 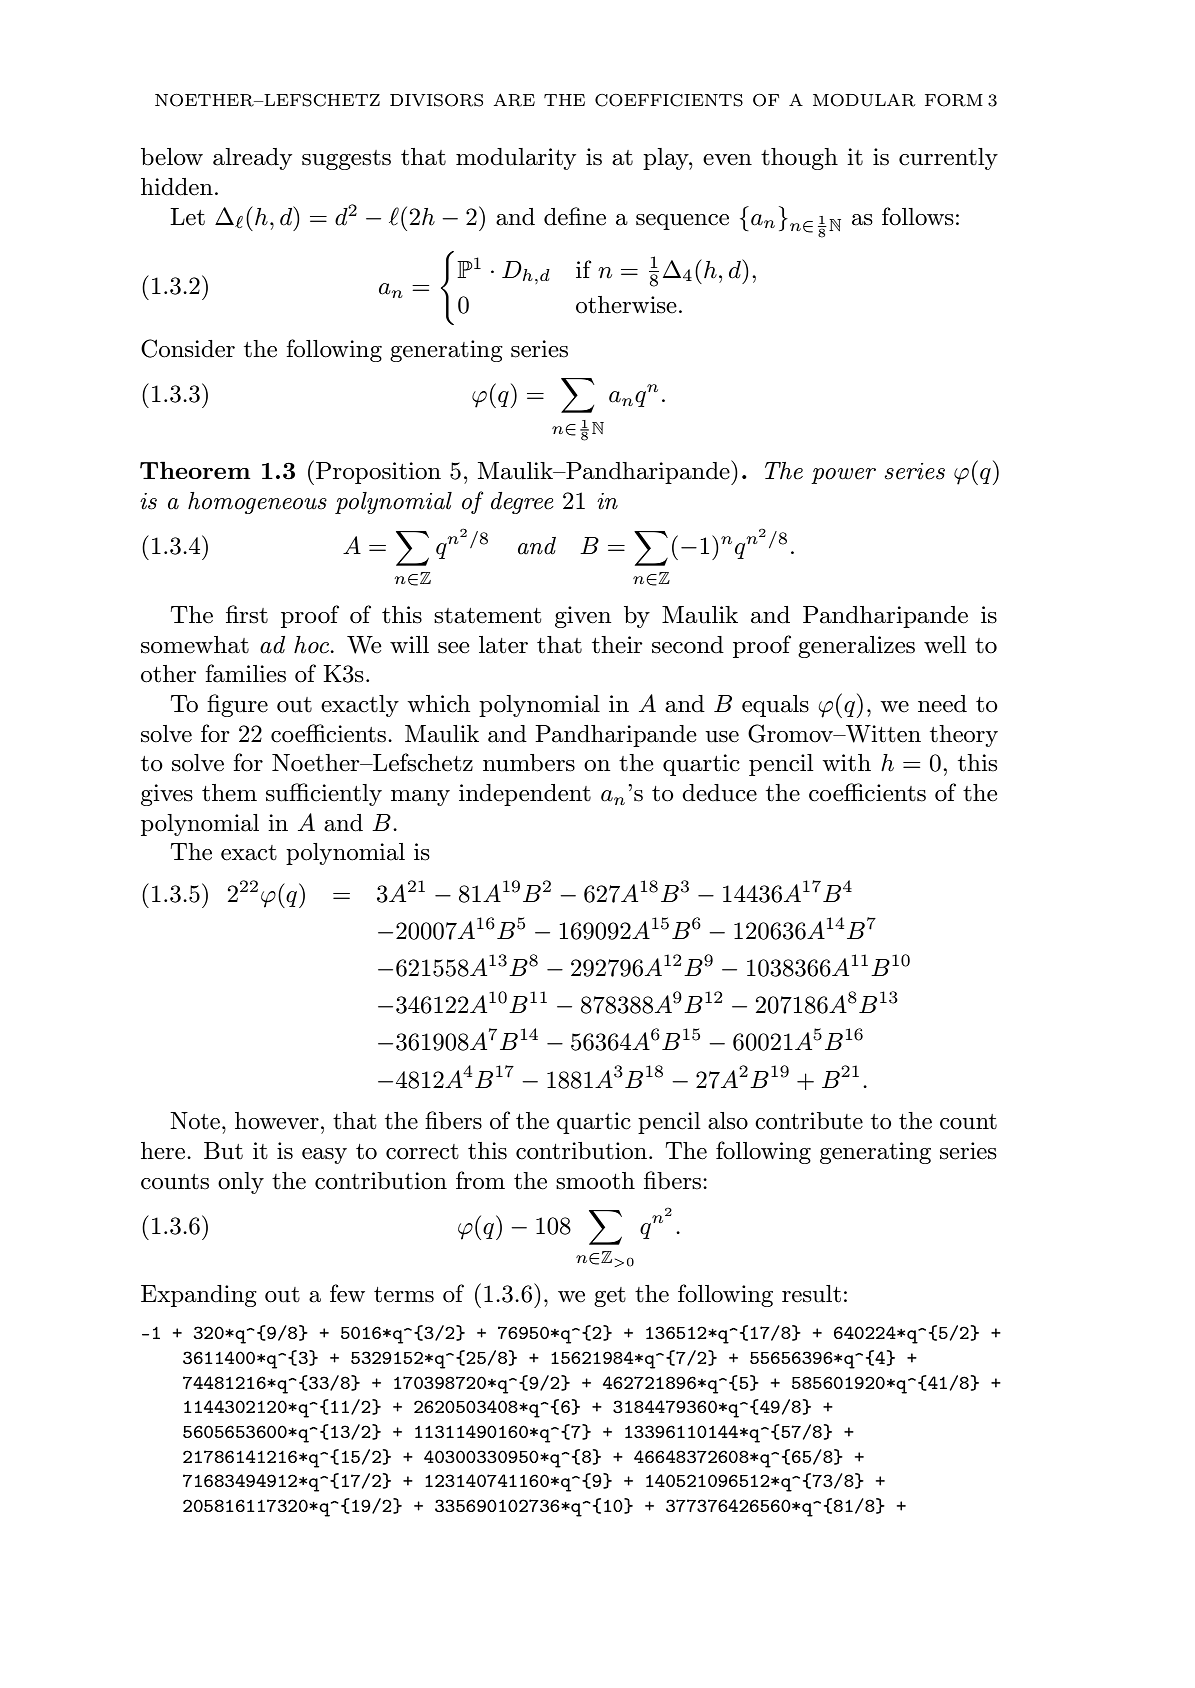 What do you see at coordinates (199, 1296) in the image?
I see `Expanding` at bounding box center [199, 1296].
